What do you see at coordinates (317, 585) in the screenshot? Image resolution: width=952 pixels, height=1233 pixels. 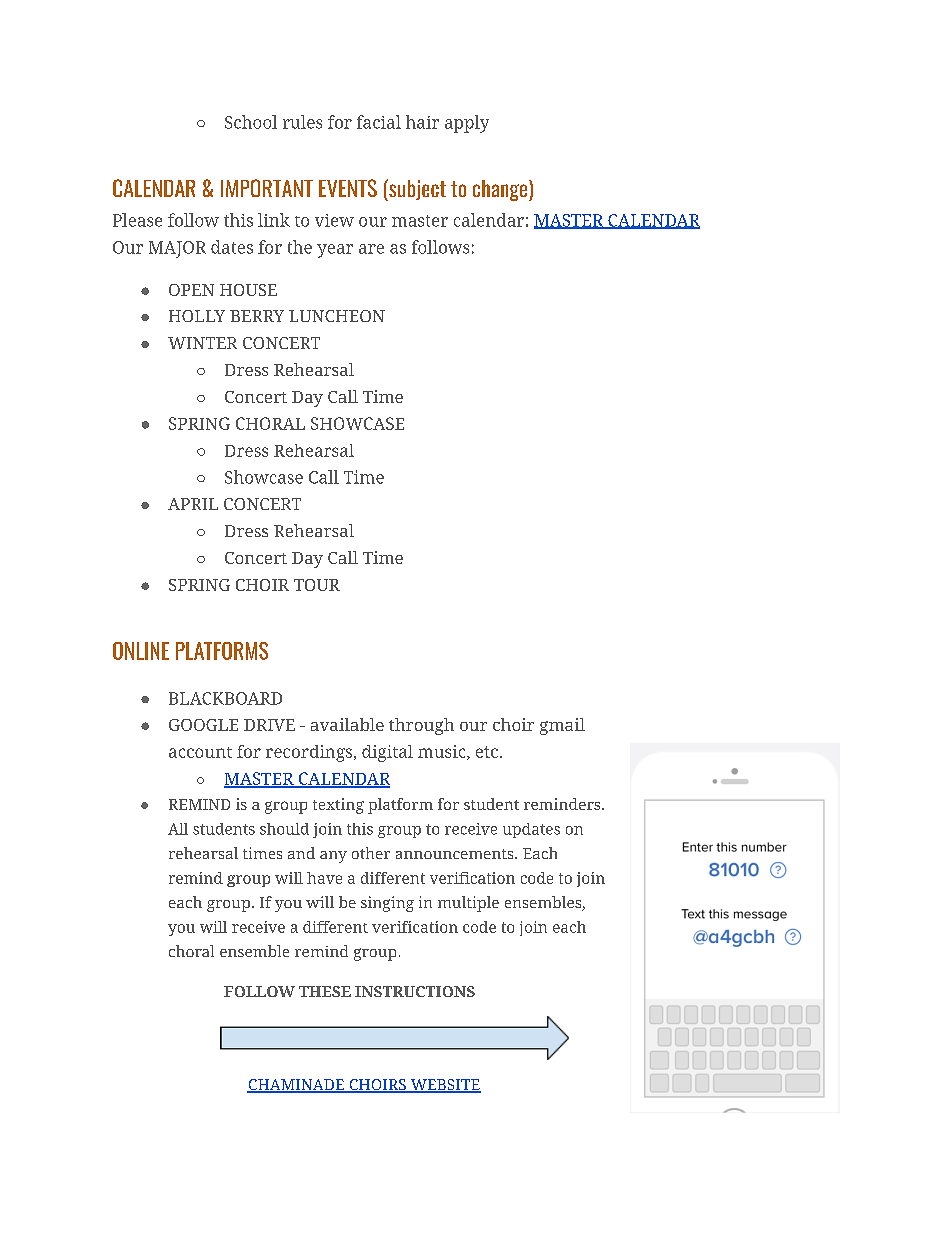 I see `TOUR` at bounding box center [317, 585].
